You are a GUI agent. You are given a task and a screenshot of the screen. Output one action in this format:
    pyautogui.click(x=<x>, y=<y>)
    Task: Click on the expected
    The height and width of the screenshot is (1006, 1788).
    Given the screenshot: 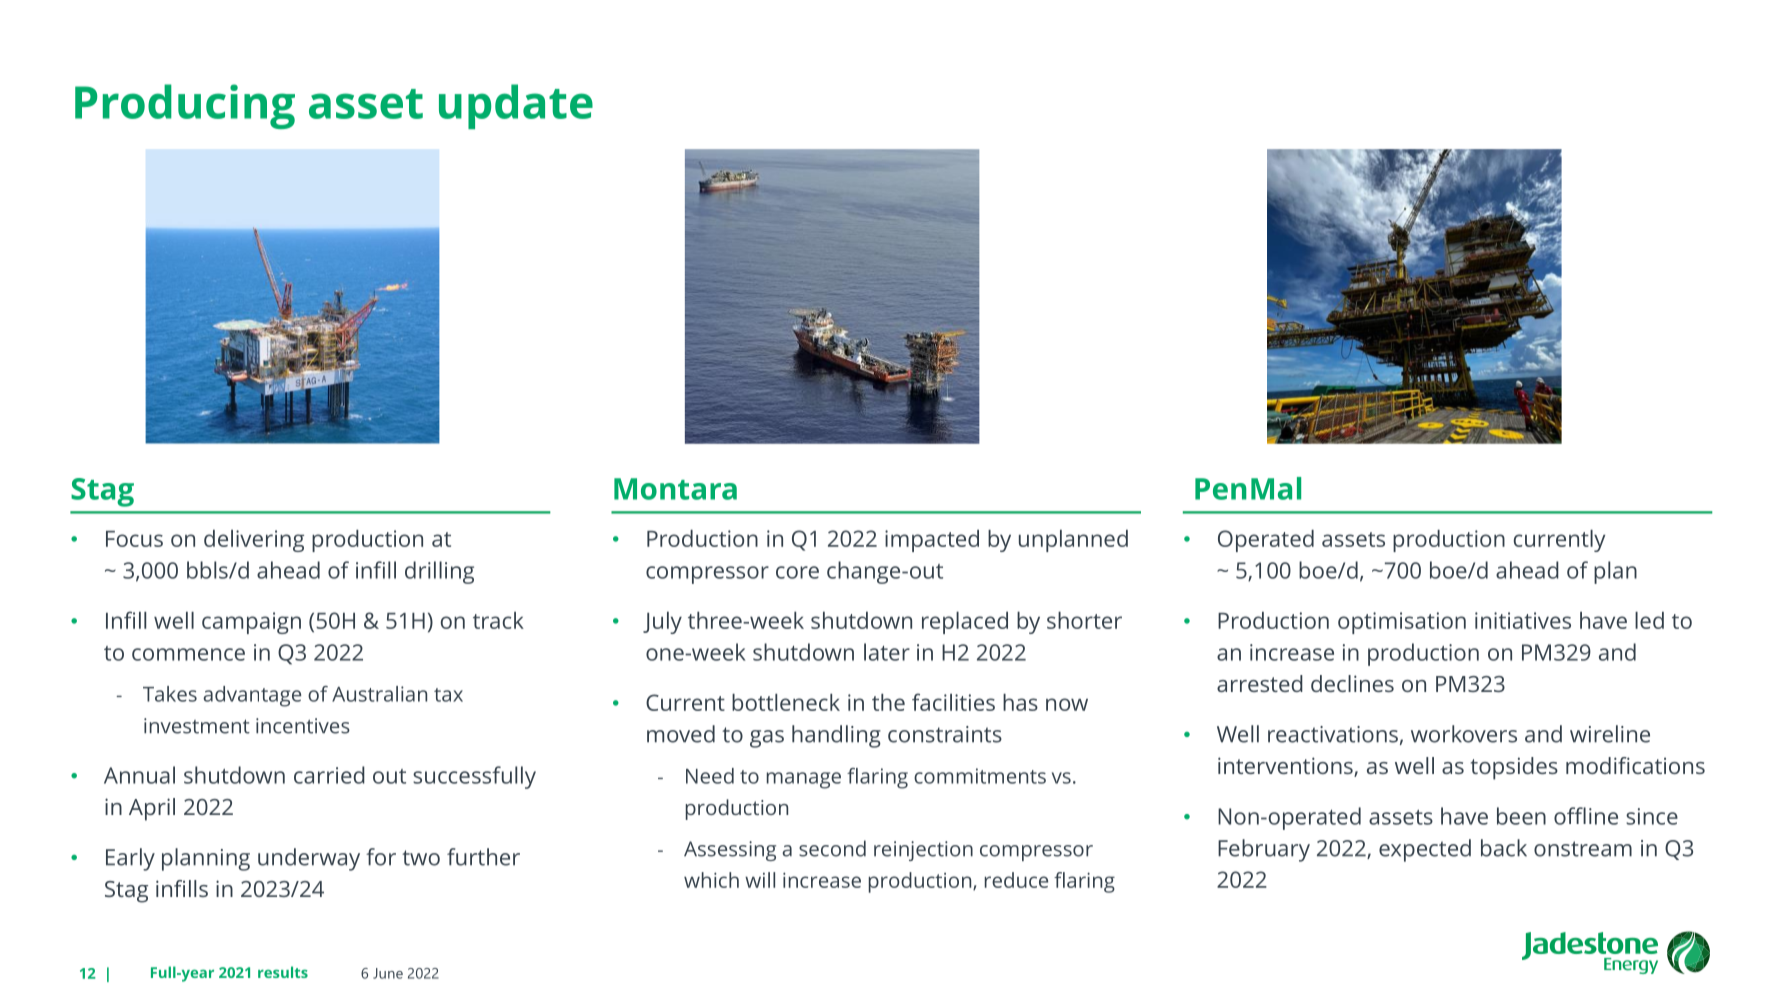 What is the action you would take?
    pyautogui.click(x=1425, y=850)
